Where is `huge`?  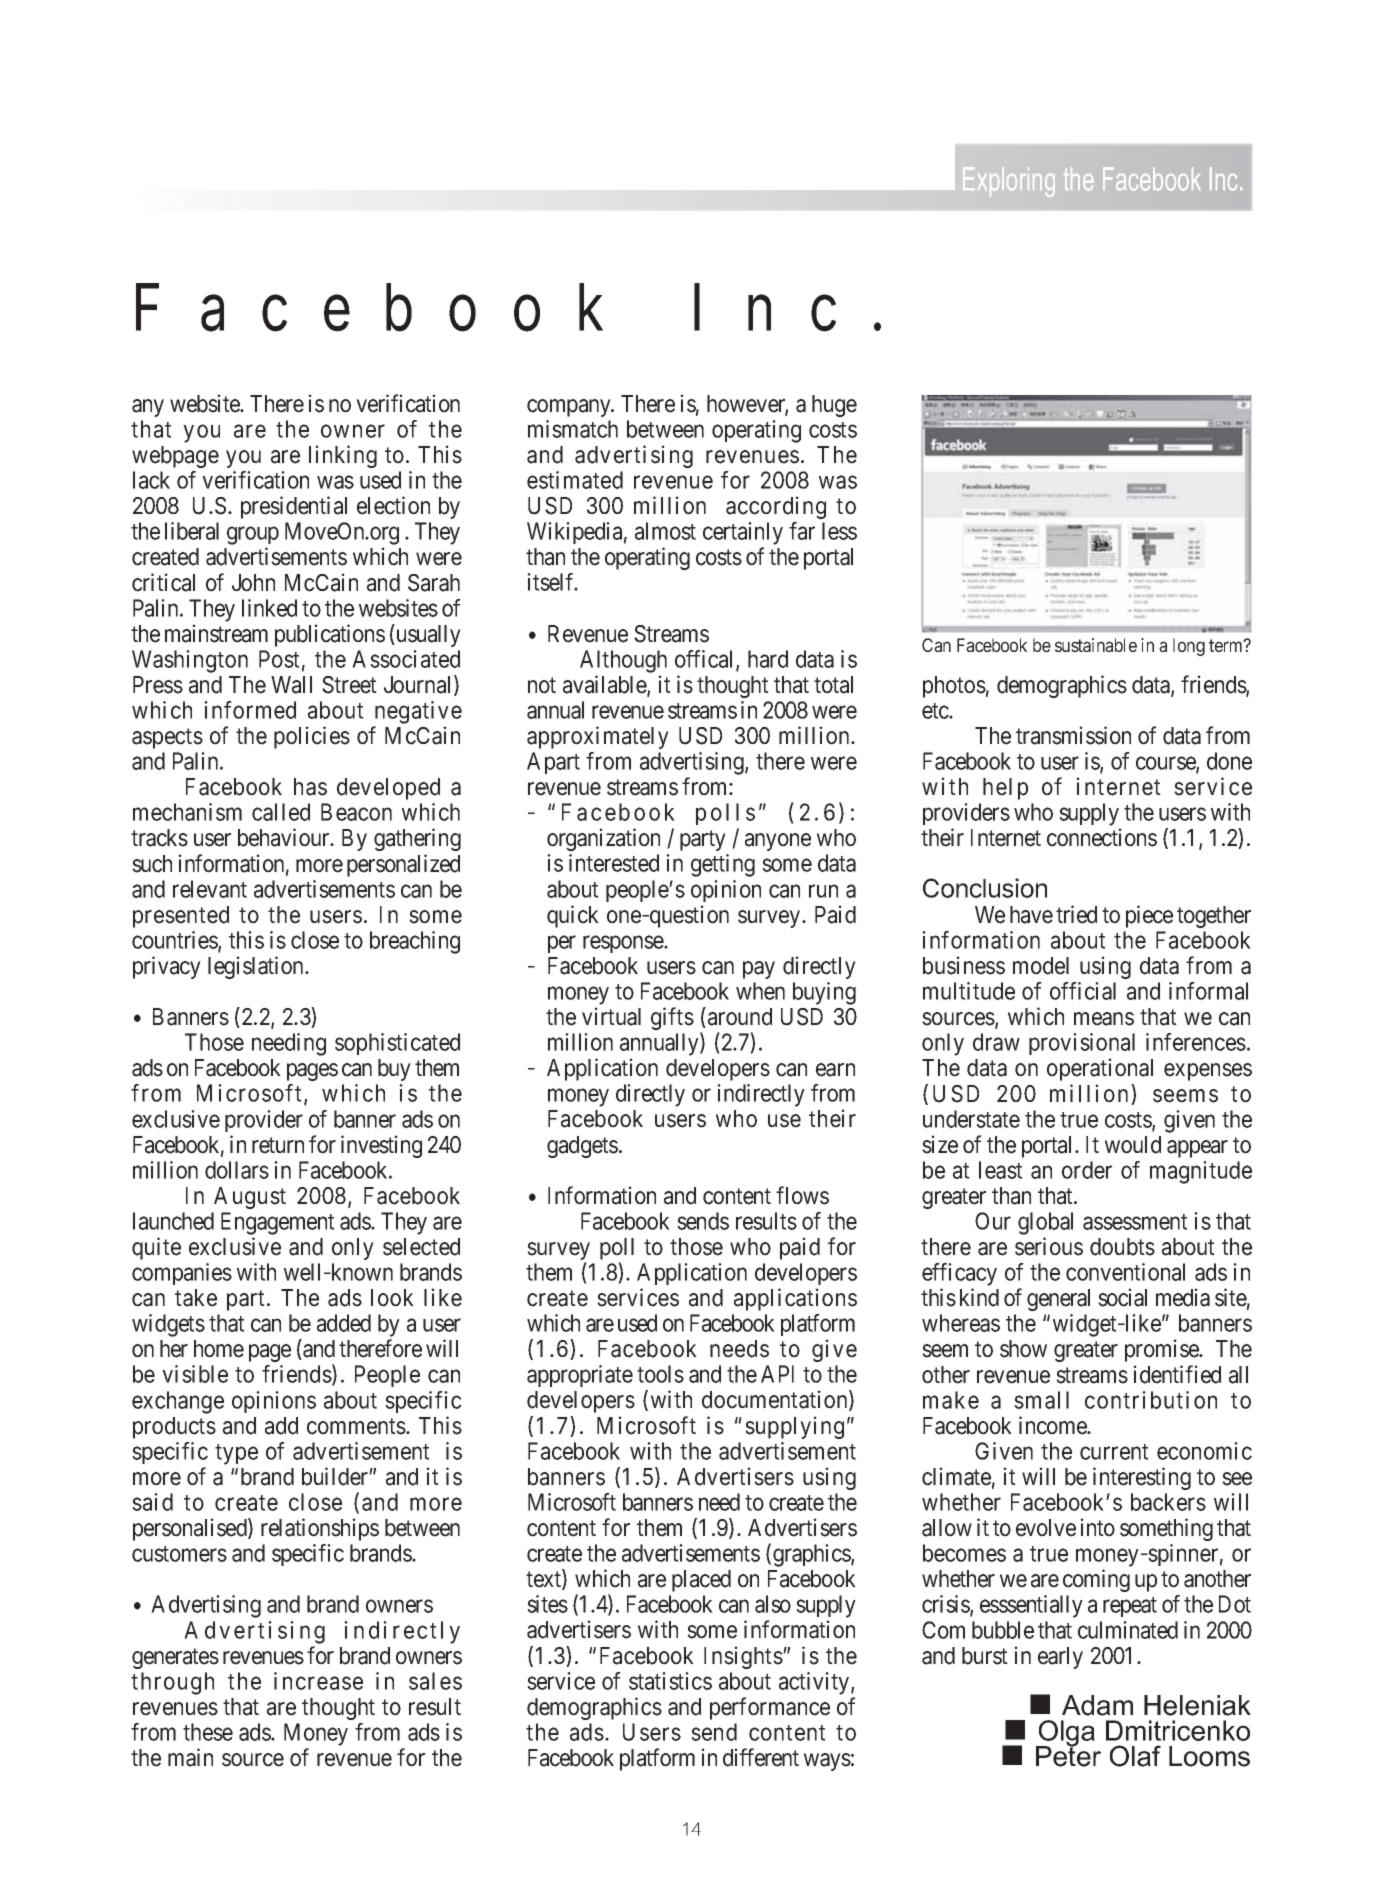 huge is located at coordinates (834, 406).
